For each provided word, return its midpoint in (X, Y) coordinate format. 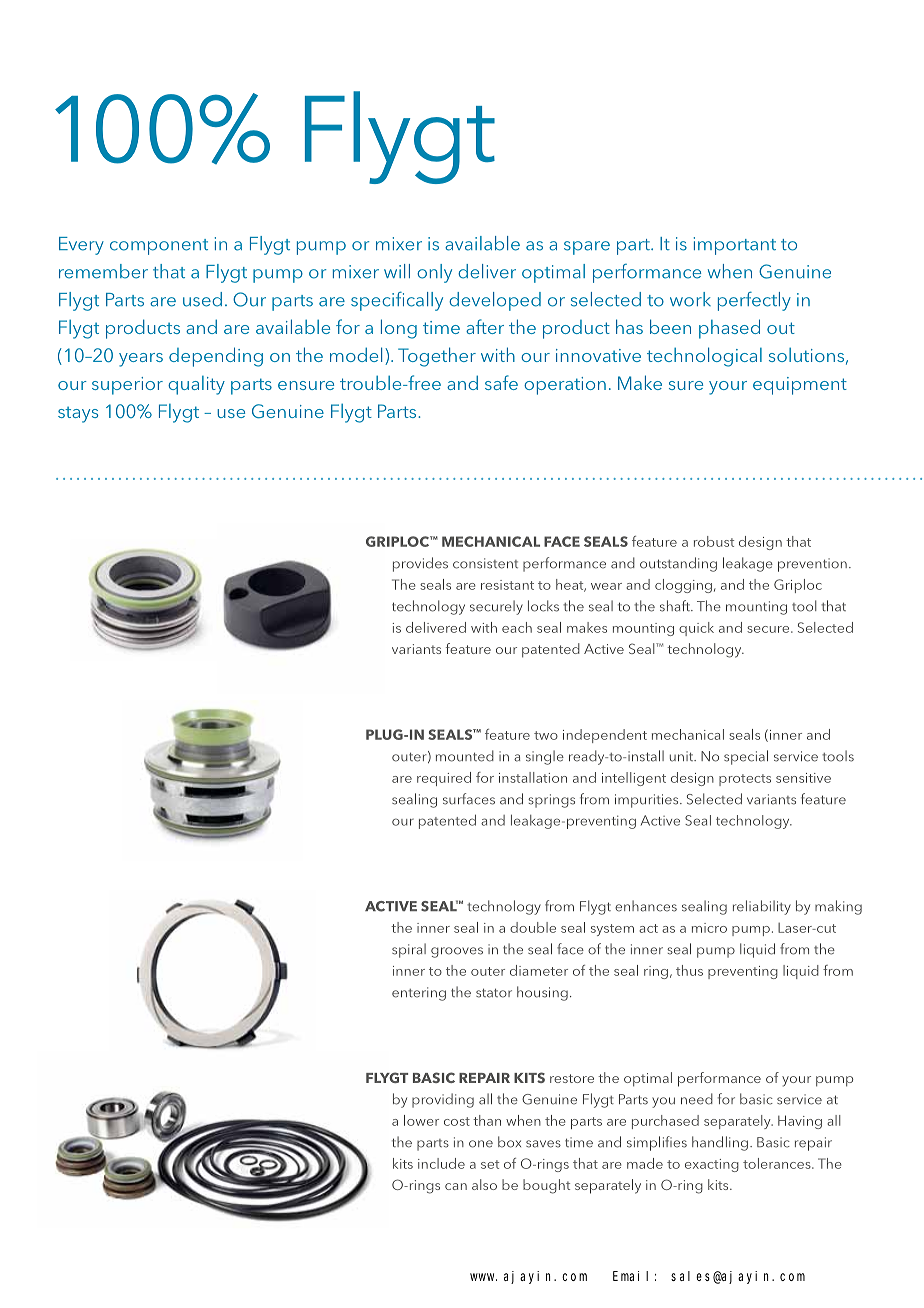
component (159, 247)
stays (78, 415)
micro (709, 928)
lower (421, 1120)
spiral (409, 950)
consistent (485, 563)
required (444, 779)
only (434, 273)
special (746, 757)
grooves (457, 952)
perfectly (754, 301)
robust (714, 541)
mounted (465, 756)
